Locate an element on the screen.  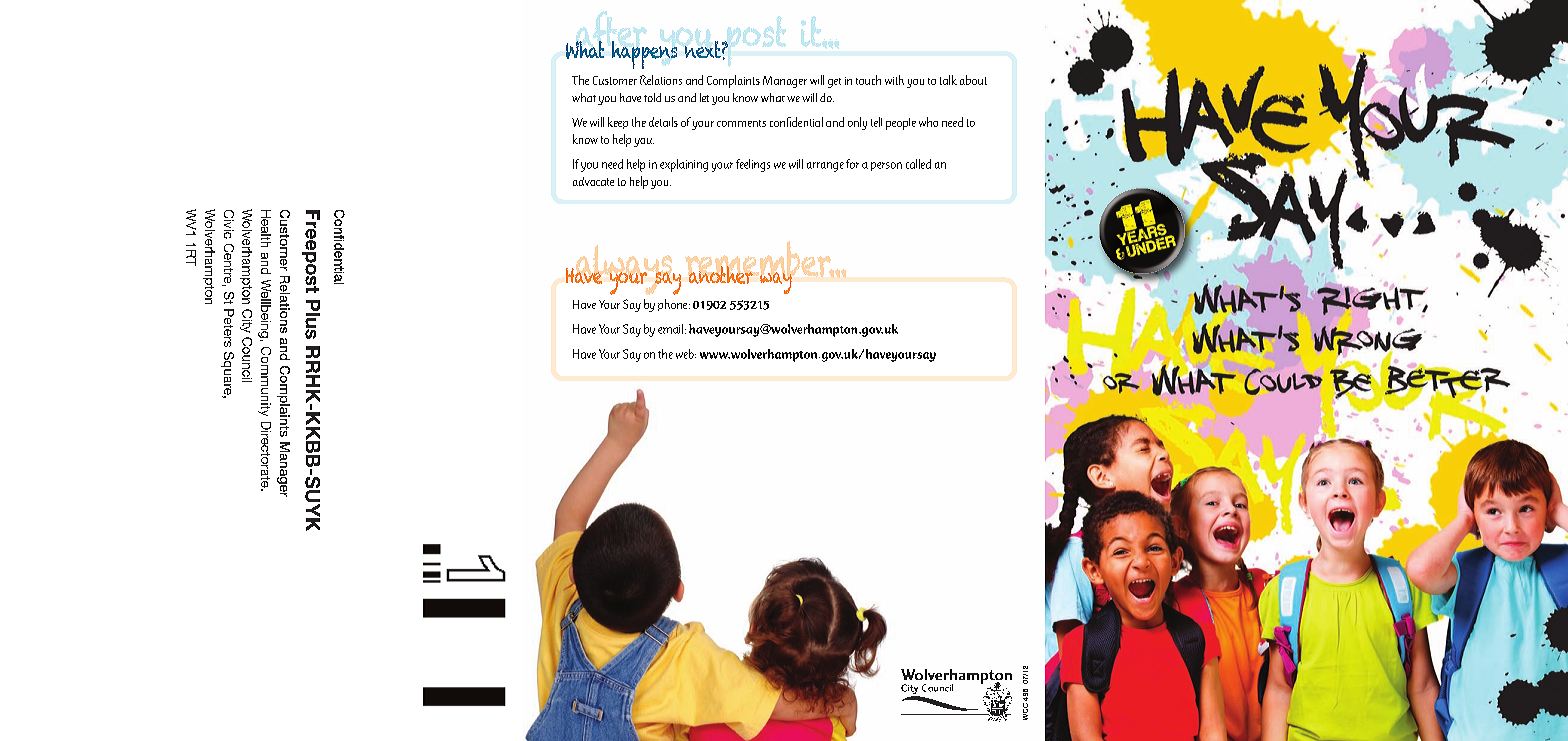
happens is located at coordinates (644, 55).
